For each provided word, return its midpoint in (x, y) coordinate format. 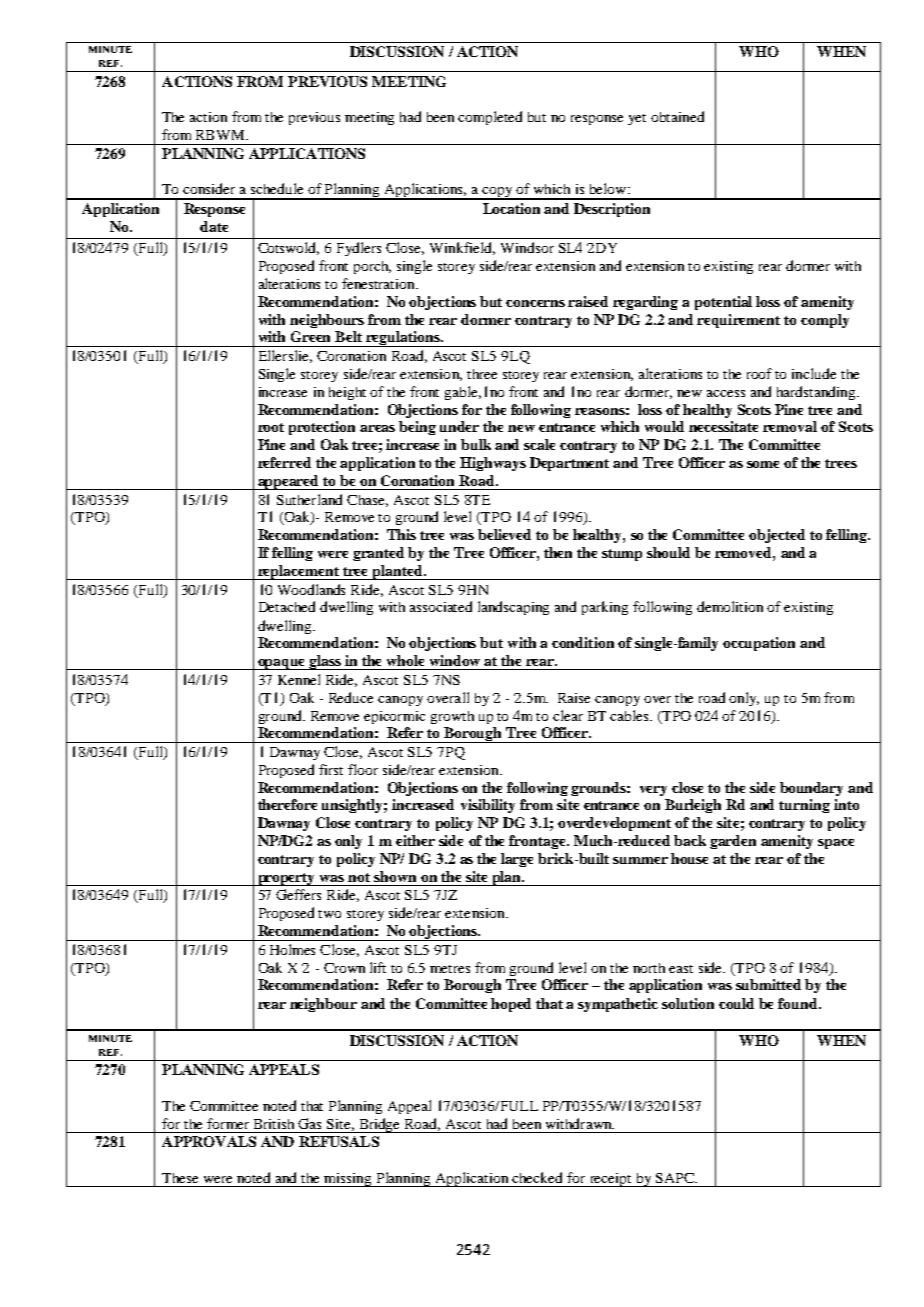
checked (537, 1177)
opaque (282, 664)
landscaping (513, 608)
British (274, 1124)
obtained (677, 116)
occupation (759, 644)
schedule (277, 188)
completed (490, 118)
